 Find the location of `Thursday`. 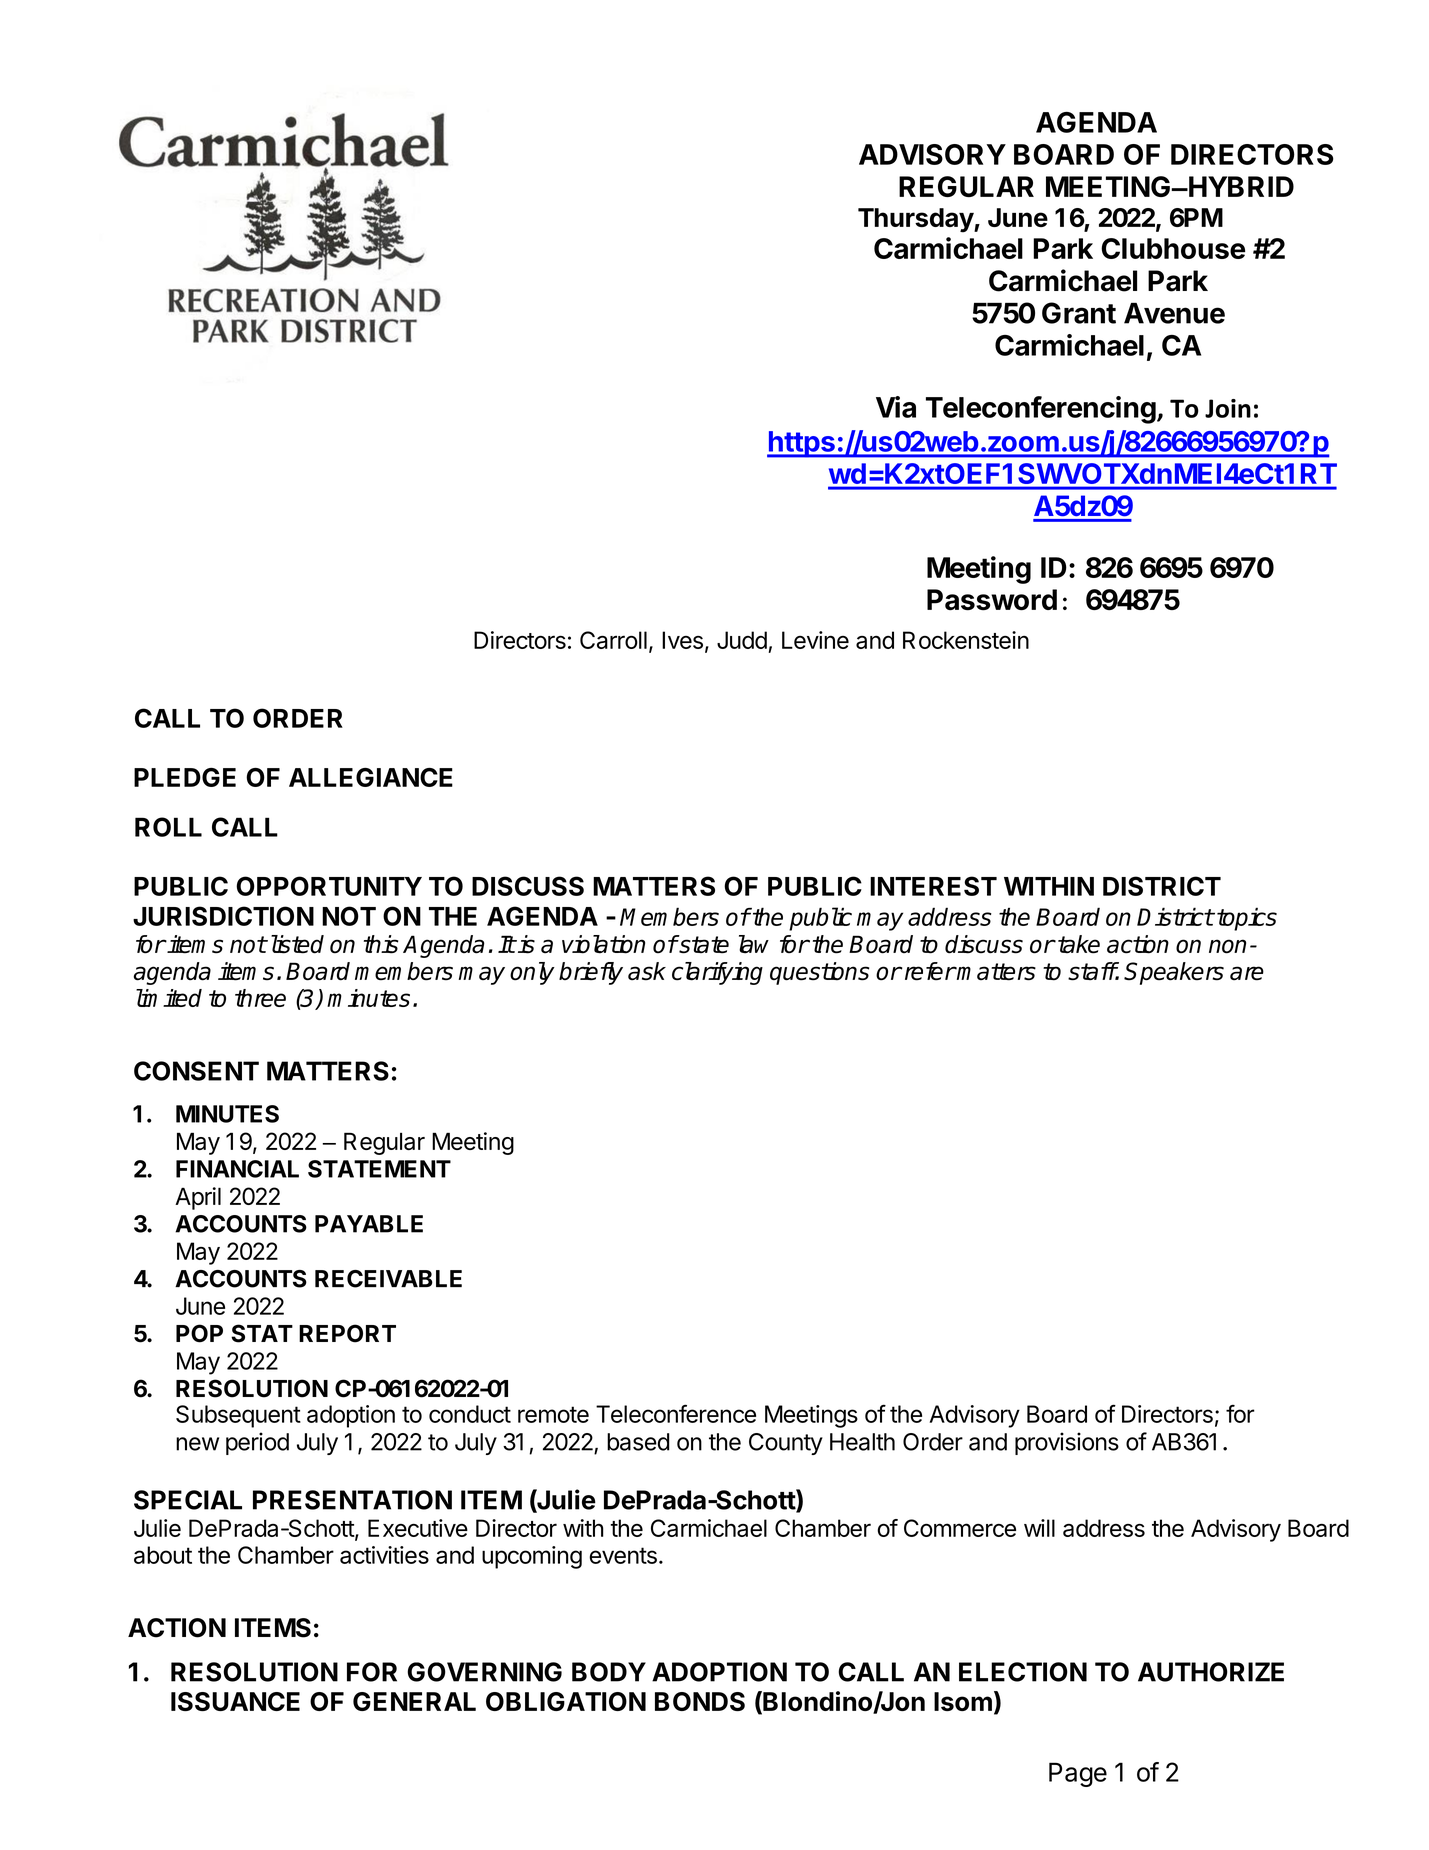

Thursday is located at coordinates (916, 220).
